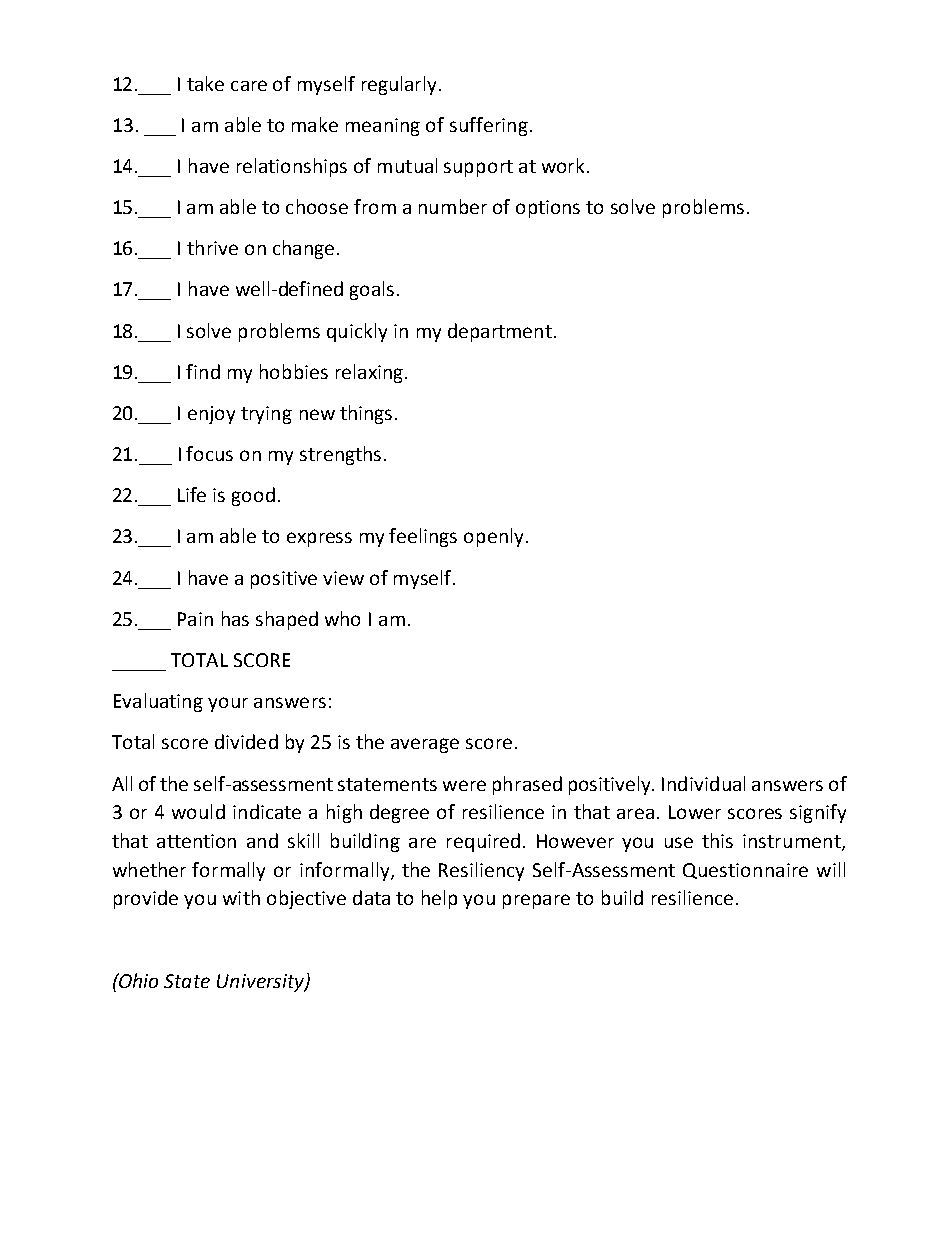  What do you see at coordinates (205, 83) in the screenshot?
I see `take` at bounding box center [205, 83].
